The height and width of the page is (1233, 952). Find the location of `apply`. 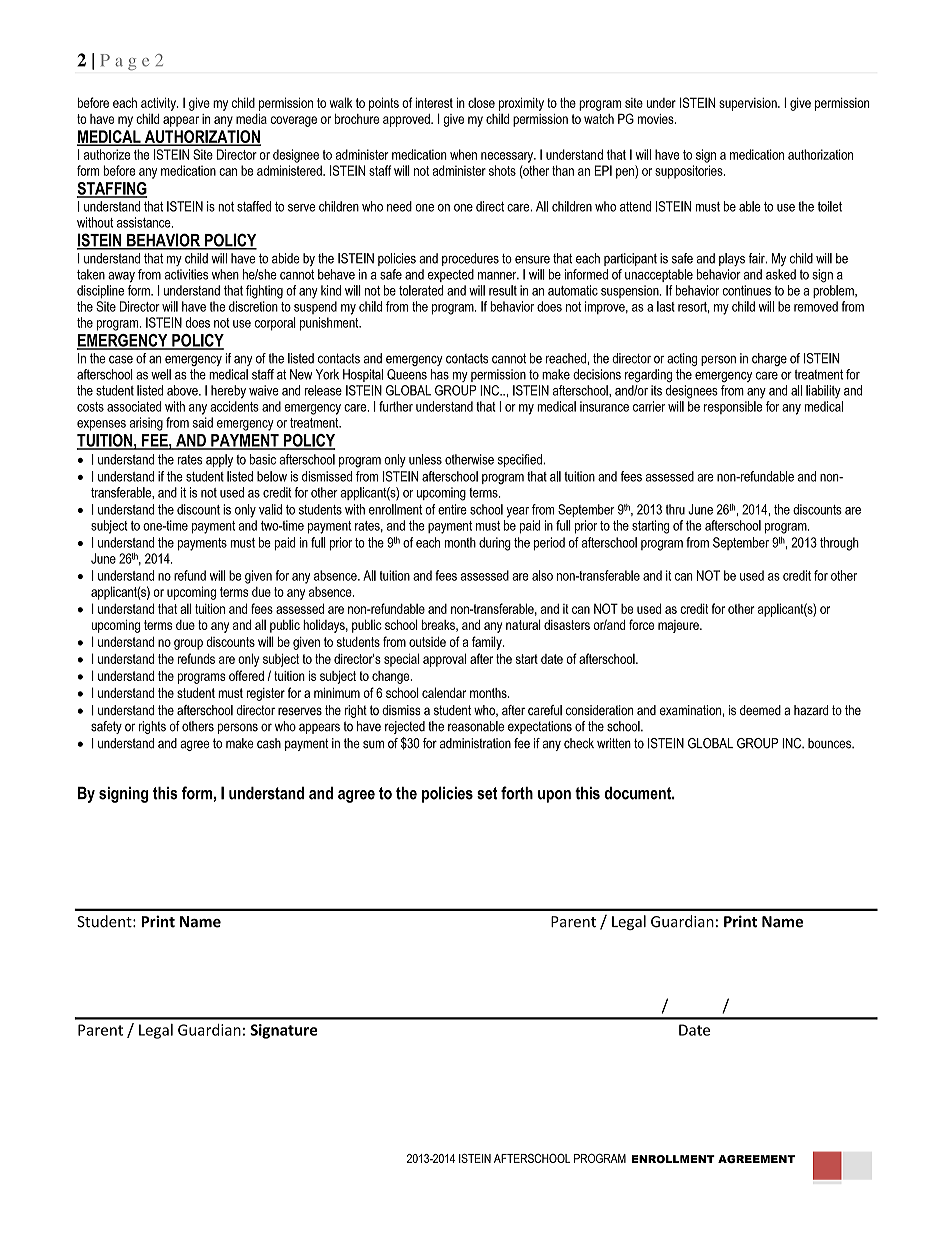

apply is located at coordinates (219, 460).
